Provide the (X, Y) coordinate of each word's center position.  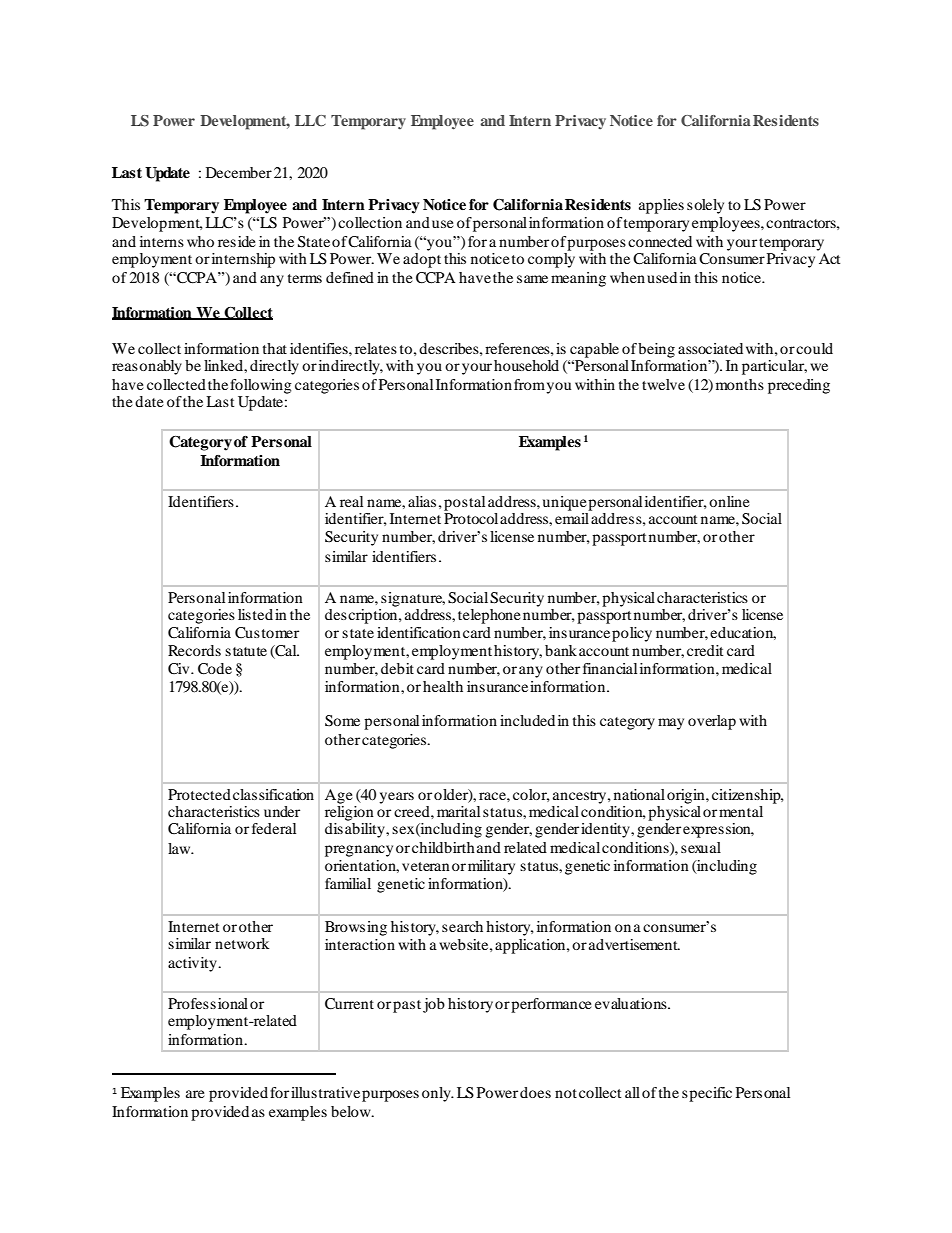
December (239, 172)
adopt (422, 260)
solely (705, 206)
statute (246, 651)
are (195, 1094)
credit (705, 650)
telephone (489, 616)
